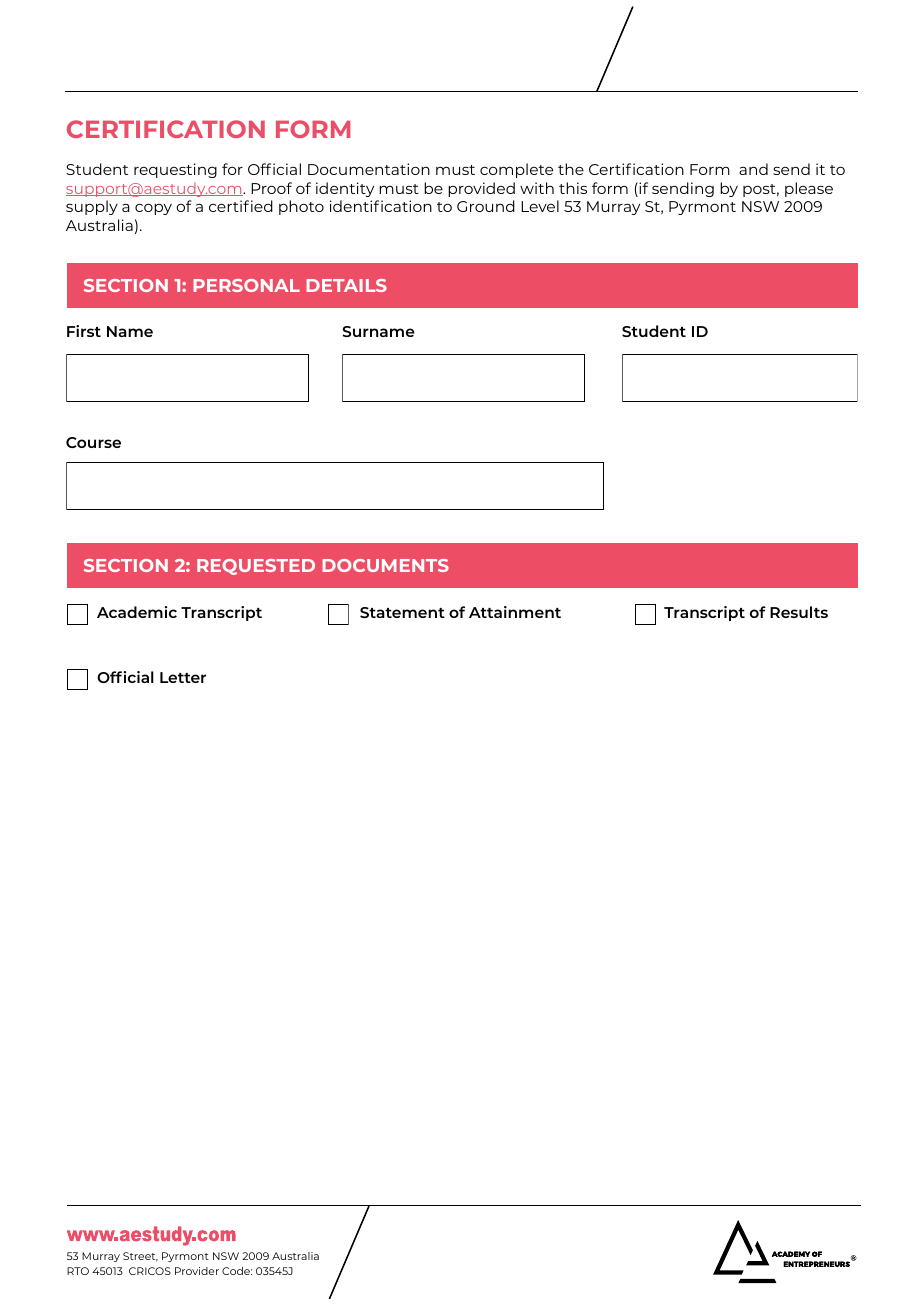 The image size is (924, 1308). Describe the element at coordinates (197, 1271) in the page. I see `Provider` at that location.
